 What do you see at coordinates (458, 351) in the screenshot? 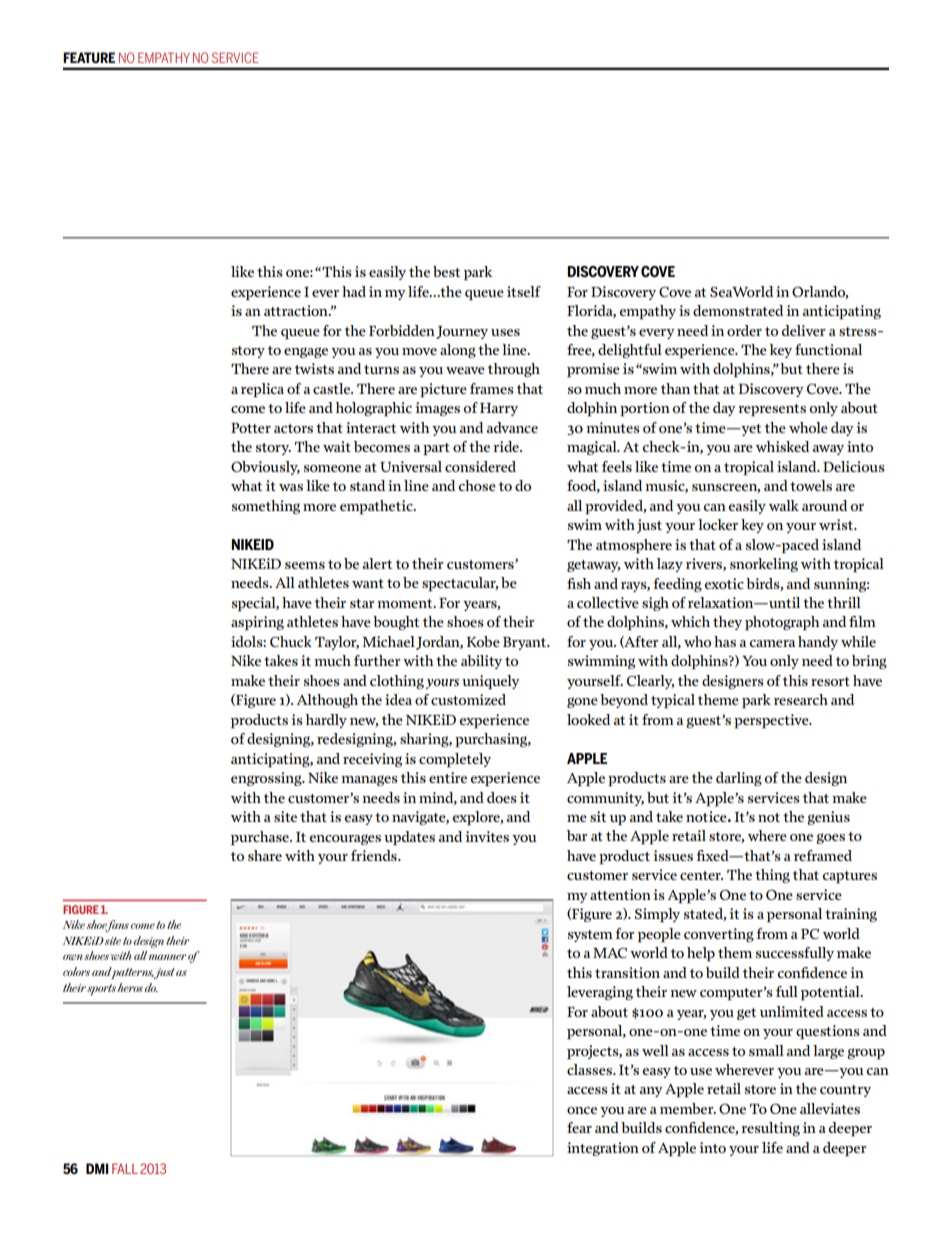
I see `along` at bounding box center [458, 351].
